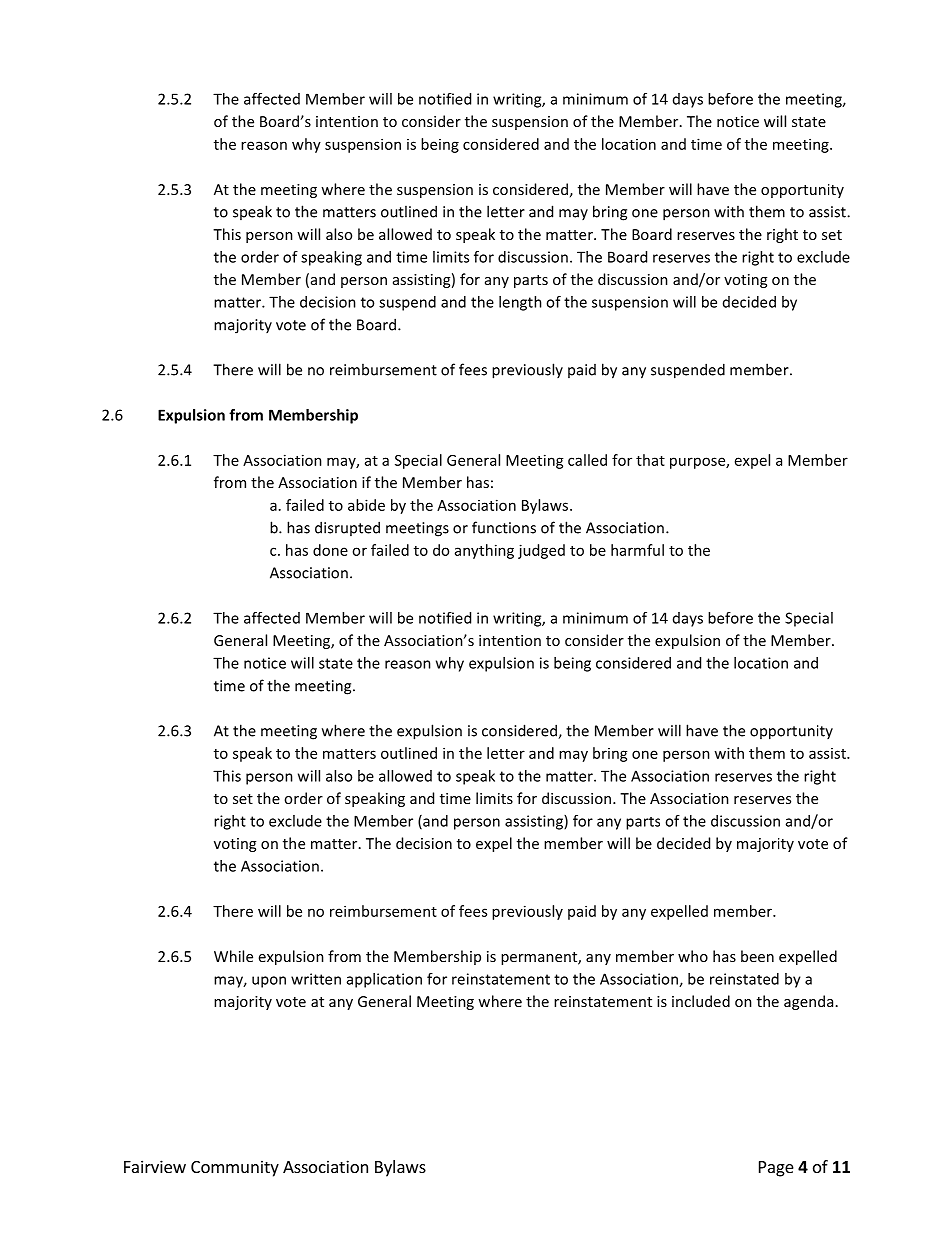 The width and height of the screenshot is (952, 1233). What do you see at coordinates (776, 1169) in the screenshot?
I see `Page` at bounding box center [776, 1169].
